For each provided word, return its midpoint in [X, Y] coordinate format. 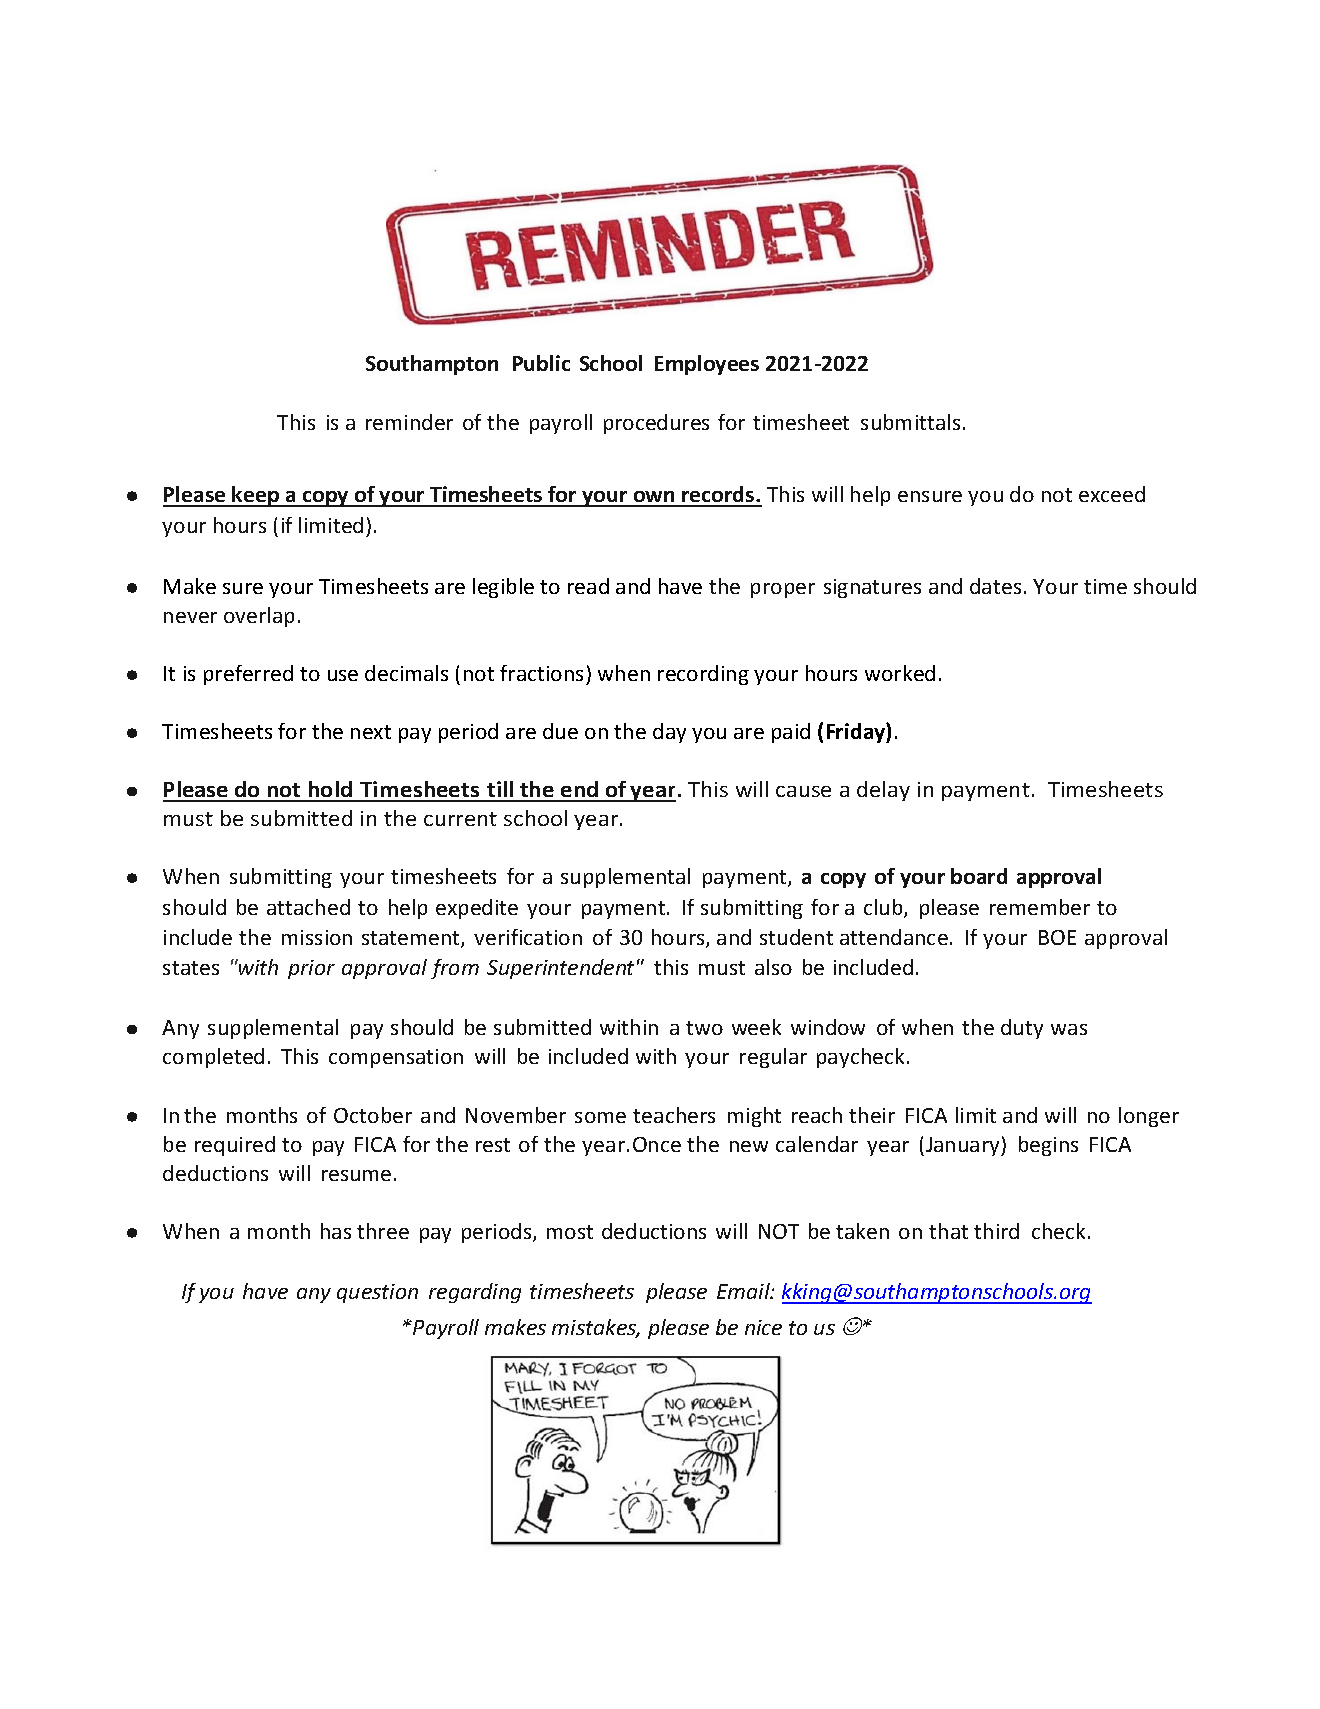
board [979, 876]
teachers [674, 1115]
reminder [409, 422]
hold [331, 791]
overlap [259, 617]
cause [803, 791]
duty [1022, 1029]
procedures [656, 424]
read [588, 586]
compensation [396, 1058]
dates [995, 586]
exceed [1112, 494]
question [377, 1293]
